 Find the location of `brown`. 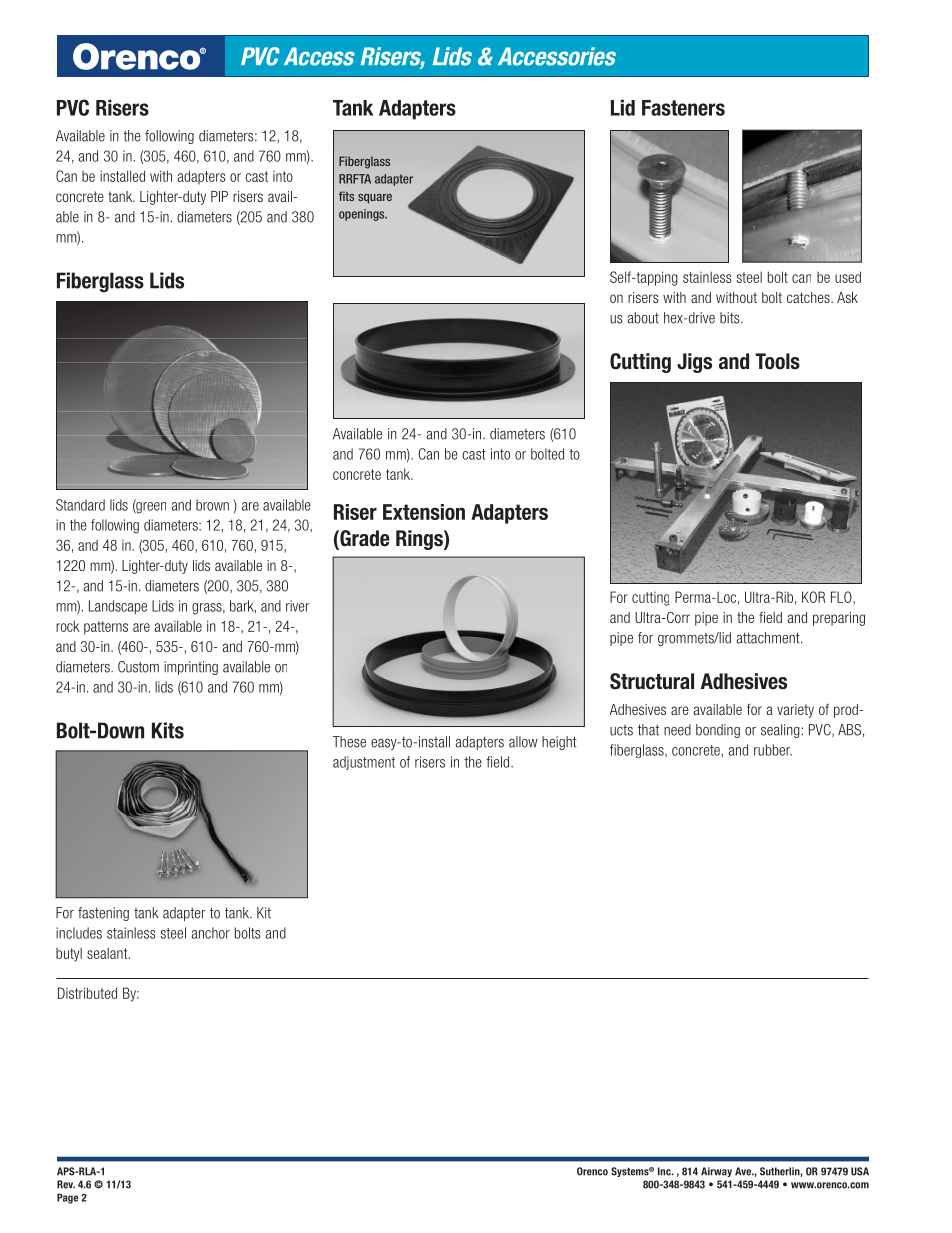

brown is located at coordinates (212, 505).
